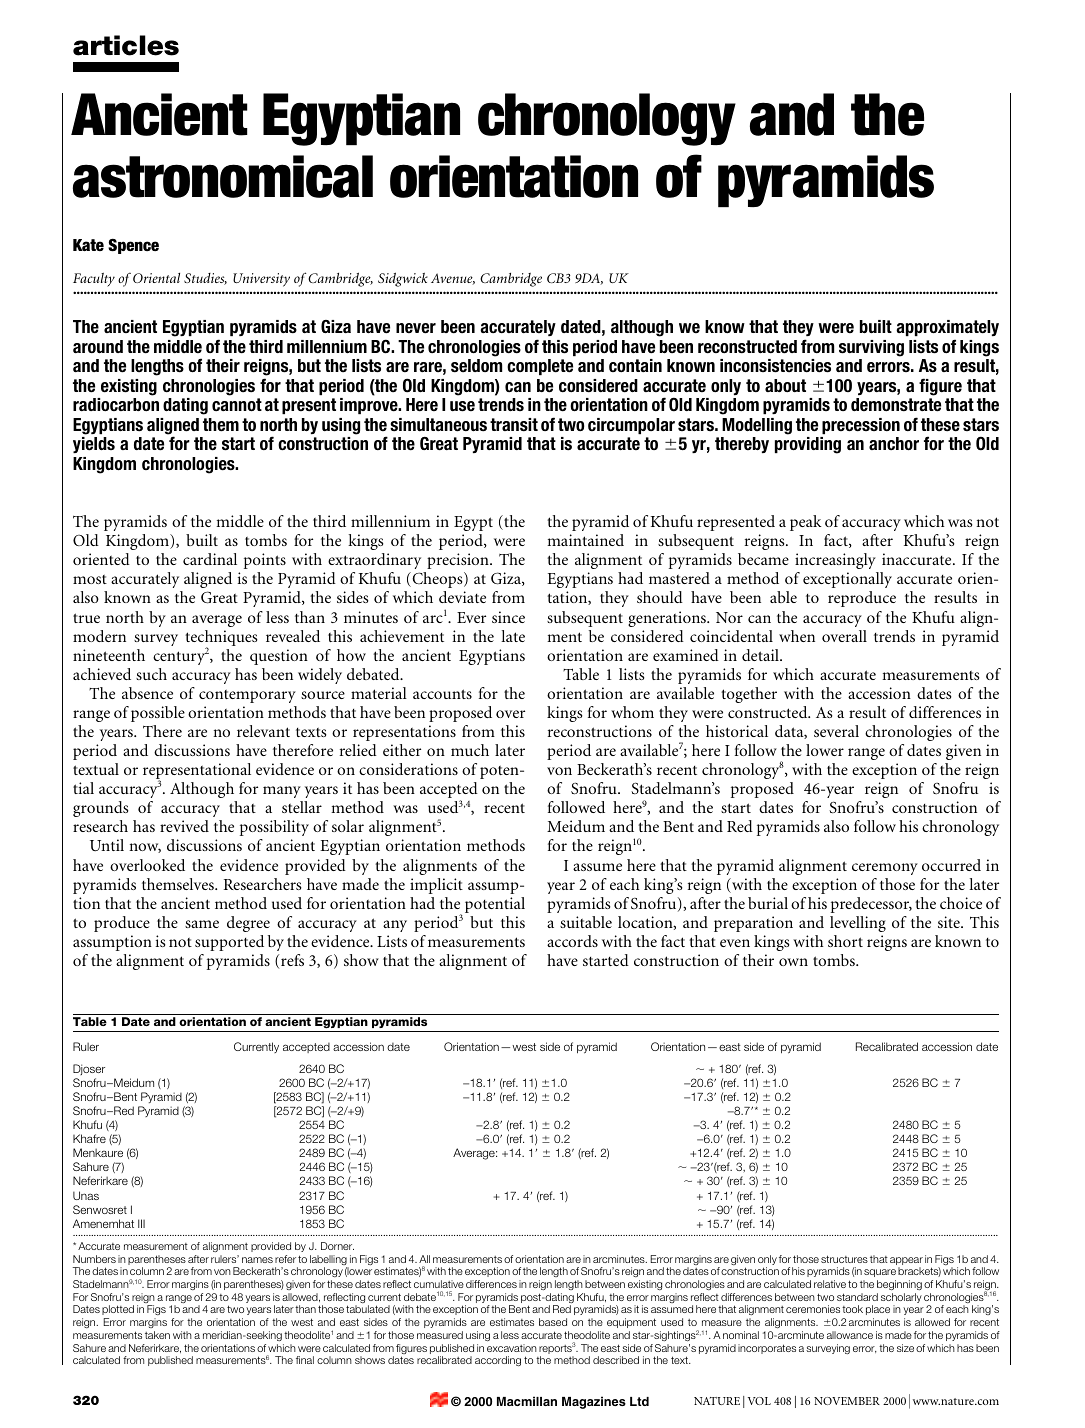  I want to click on Djoser, so click(89, 1069).
